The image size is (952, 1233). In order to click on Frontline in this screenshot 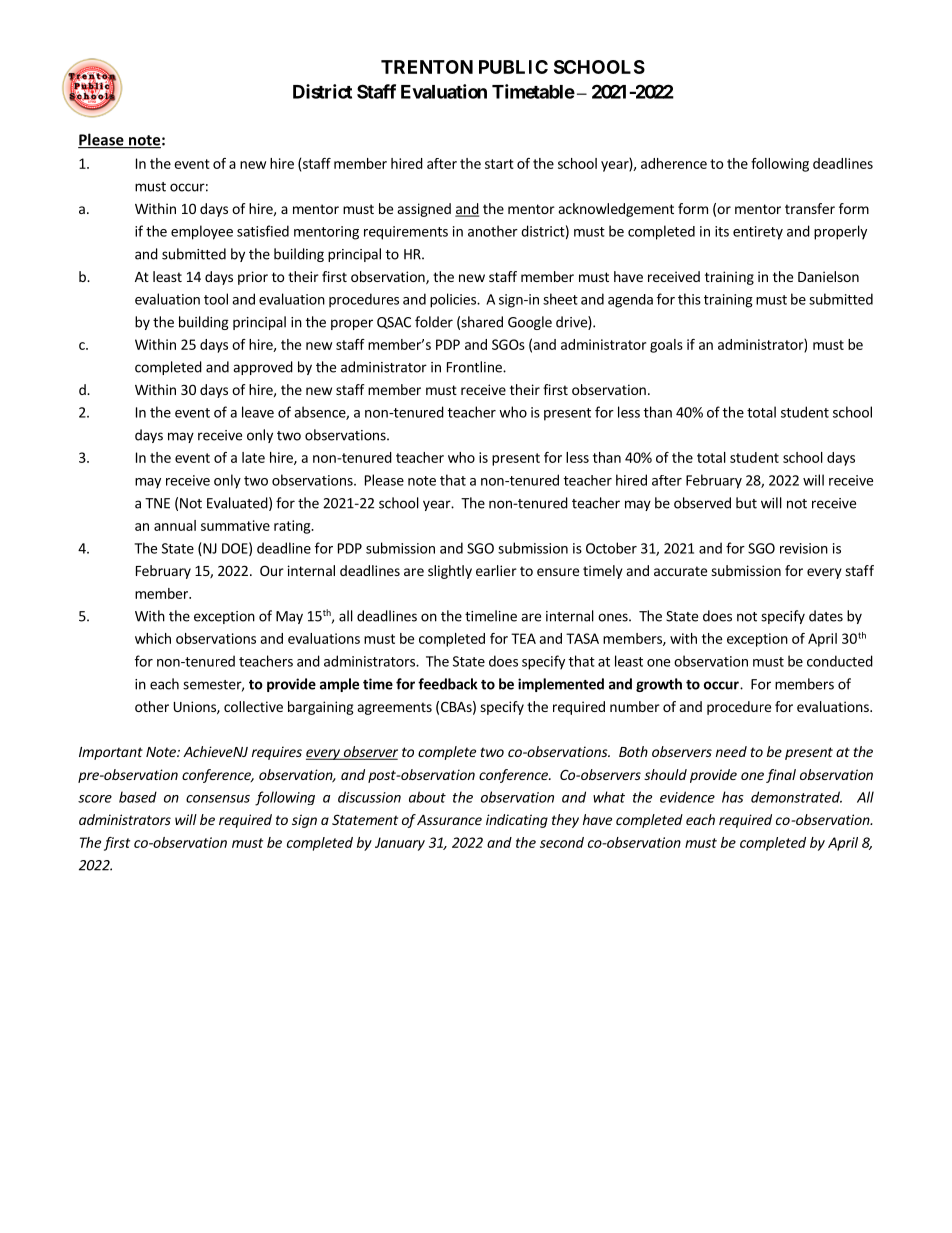, I will do `click(475, 367)`.
